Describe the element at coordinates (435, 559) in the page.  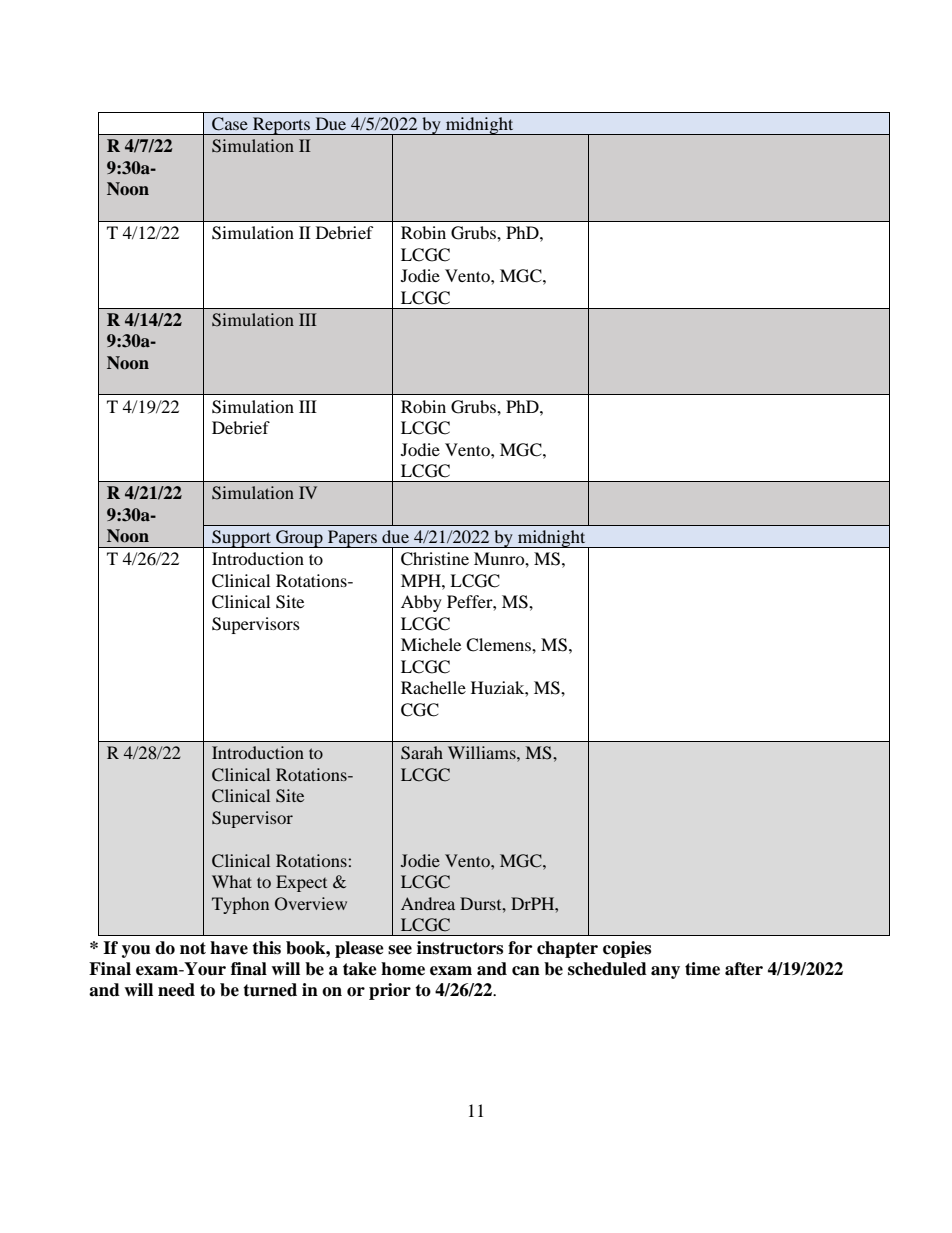
I see `Christine` at that location.
